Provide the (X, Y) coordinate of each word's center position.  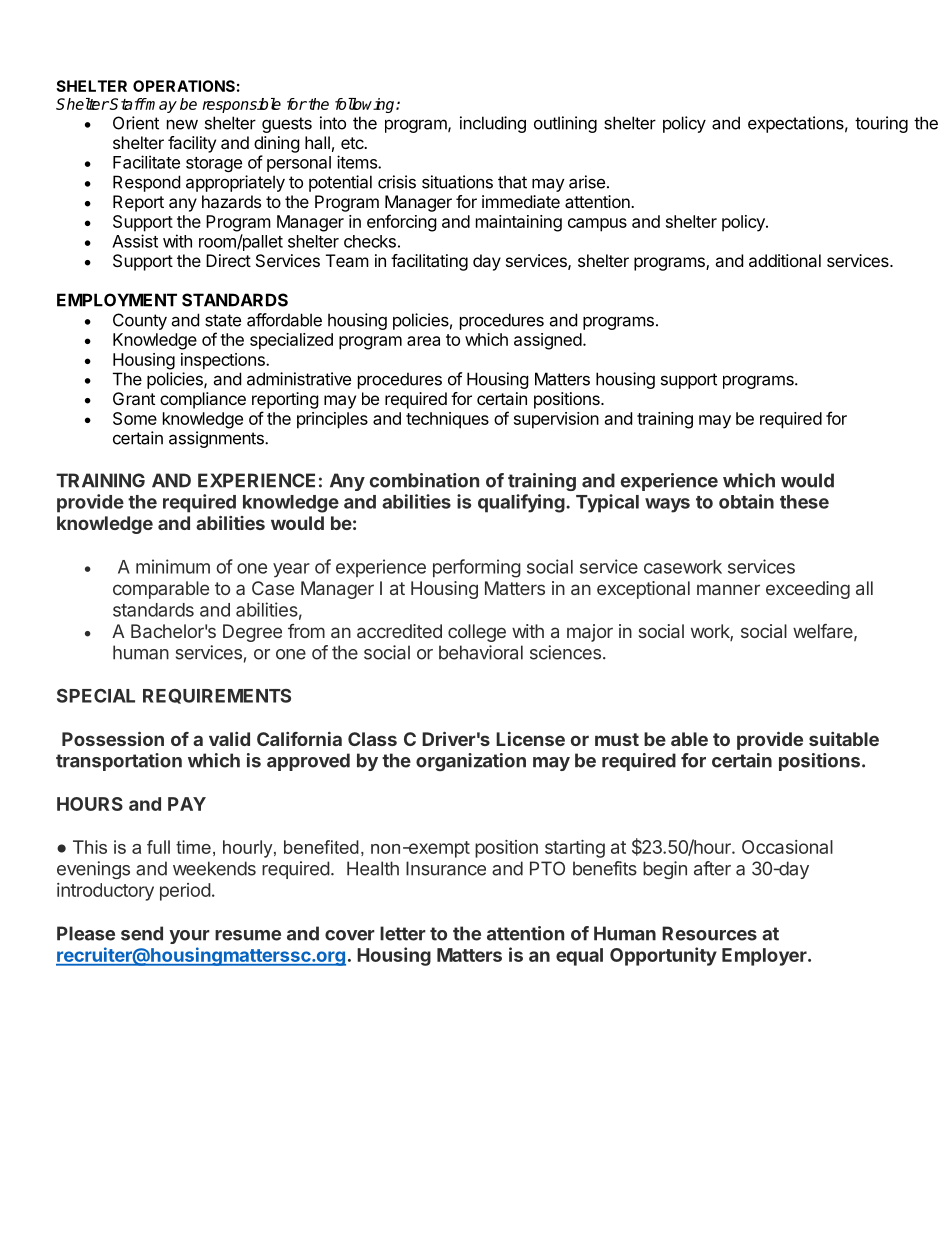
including (493, 124)
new (182, 125)
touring (881, 124)
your (189, 937)
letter (403, 933)
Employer (765, 957)
